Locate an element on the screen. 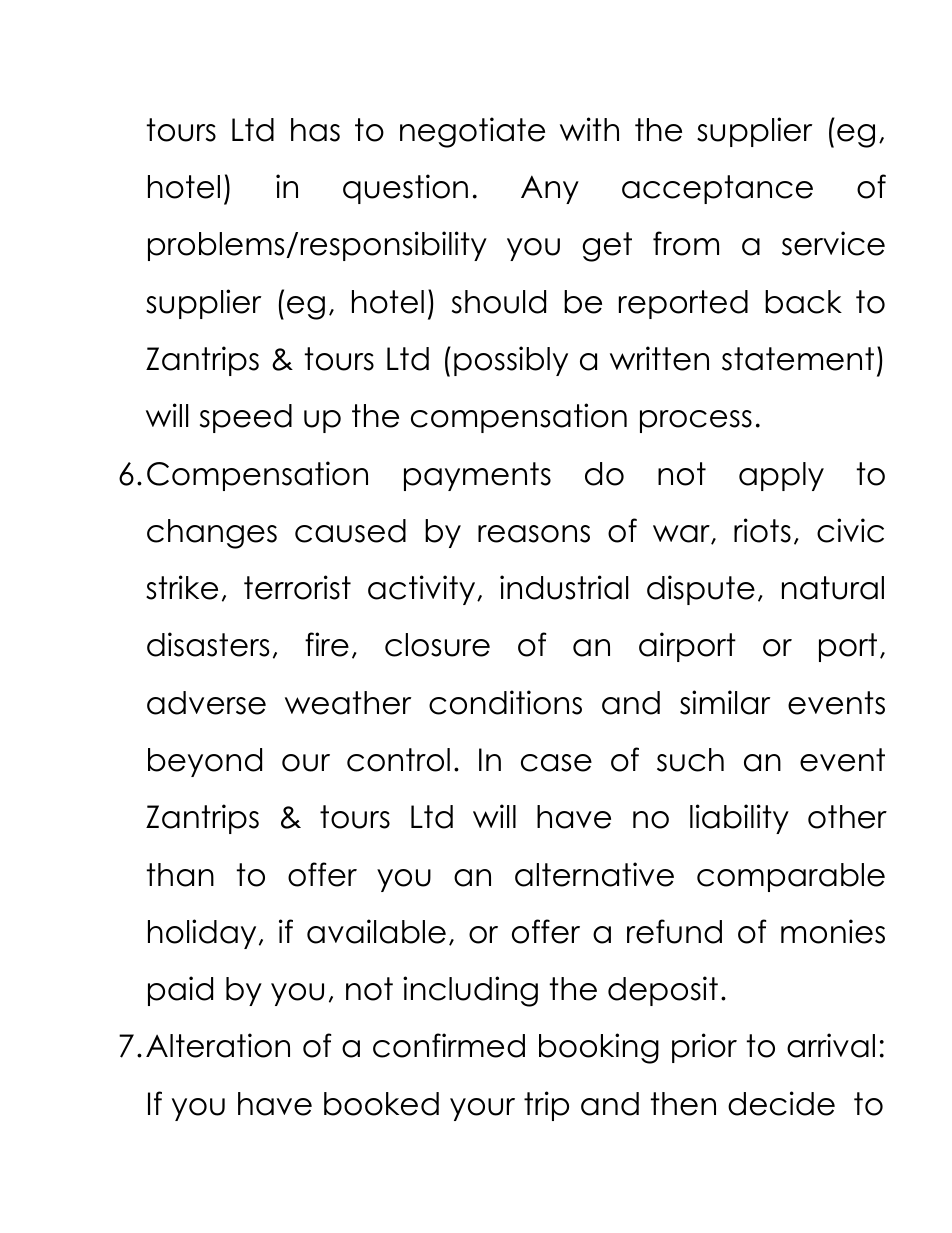 The width and height of the screenshot is (952, 1233). beyond is located at coordinates (205, 762).
